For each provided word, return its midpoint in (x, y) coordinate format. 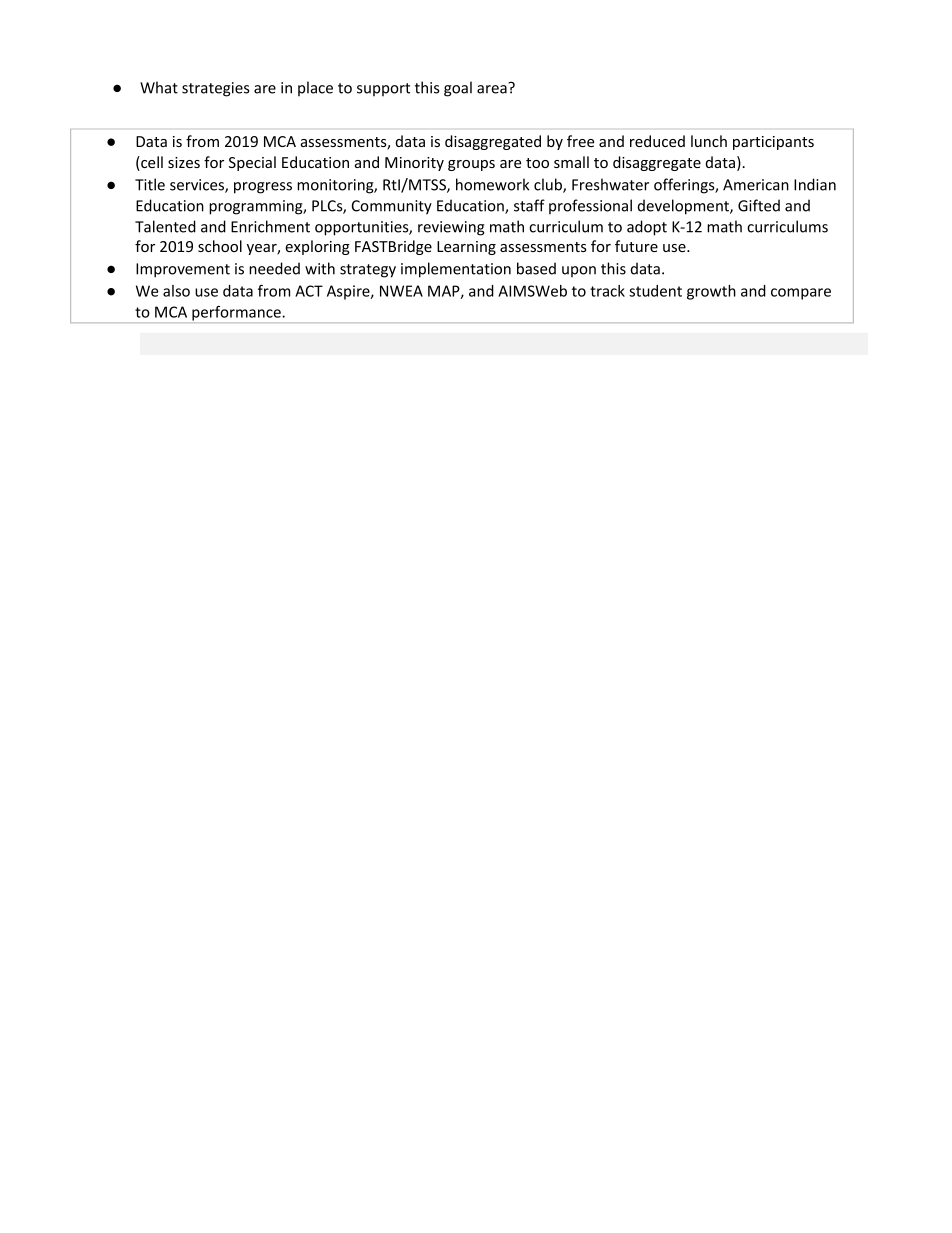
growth (711, 292)
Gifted (759, 205)
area (493, 88)
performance (237, 313)
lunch (709, 141)
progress (263, 188)
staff (529, 205)
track (607, 291)
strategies (215, 89)
